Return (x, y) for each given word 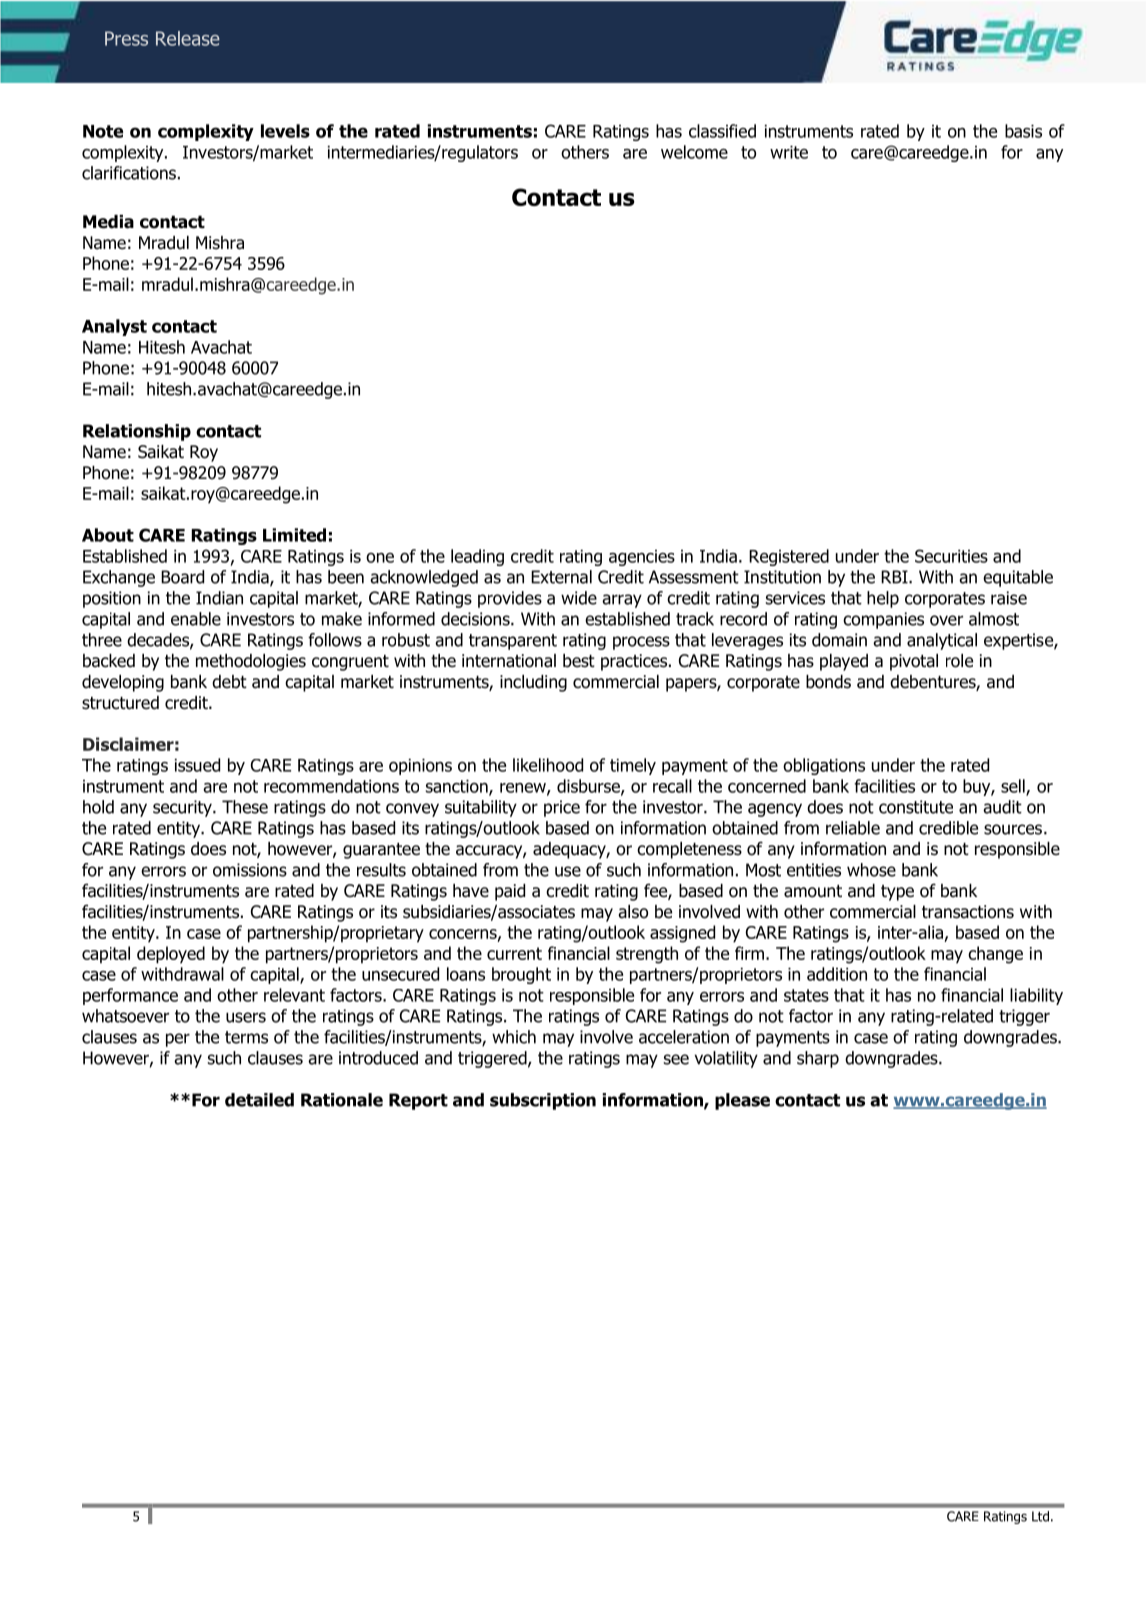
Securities (951, 556)
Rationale (342, 1100)
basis (1023, 131)
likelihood (548, 765)
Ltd (1040, 1516)
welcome (694, 152)
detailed (259, 1100)
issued (197, 765)
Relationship (137, 432)
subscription (543, 1101)
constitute (916, 807)
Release (188, 38)
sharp (818, 1059)
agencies (642, 558)
